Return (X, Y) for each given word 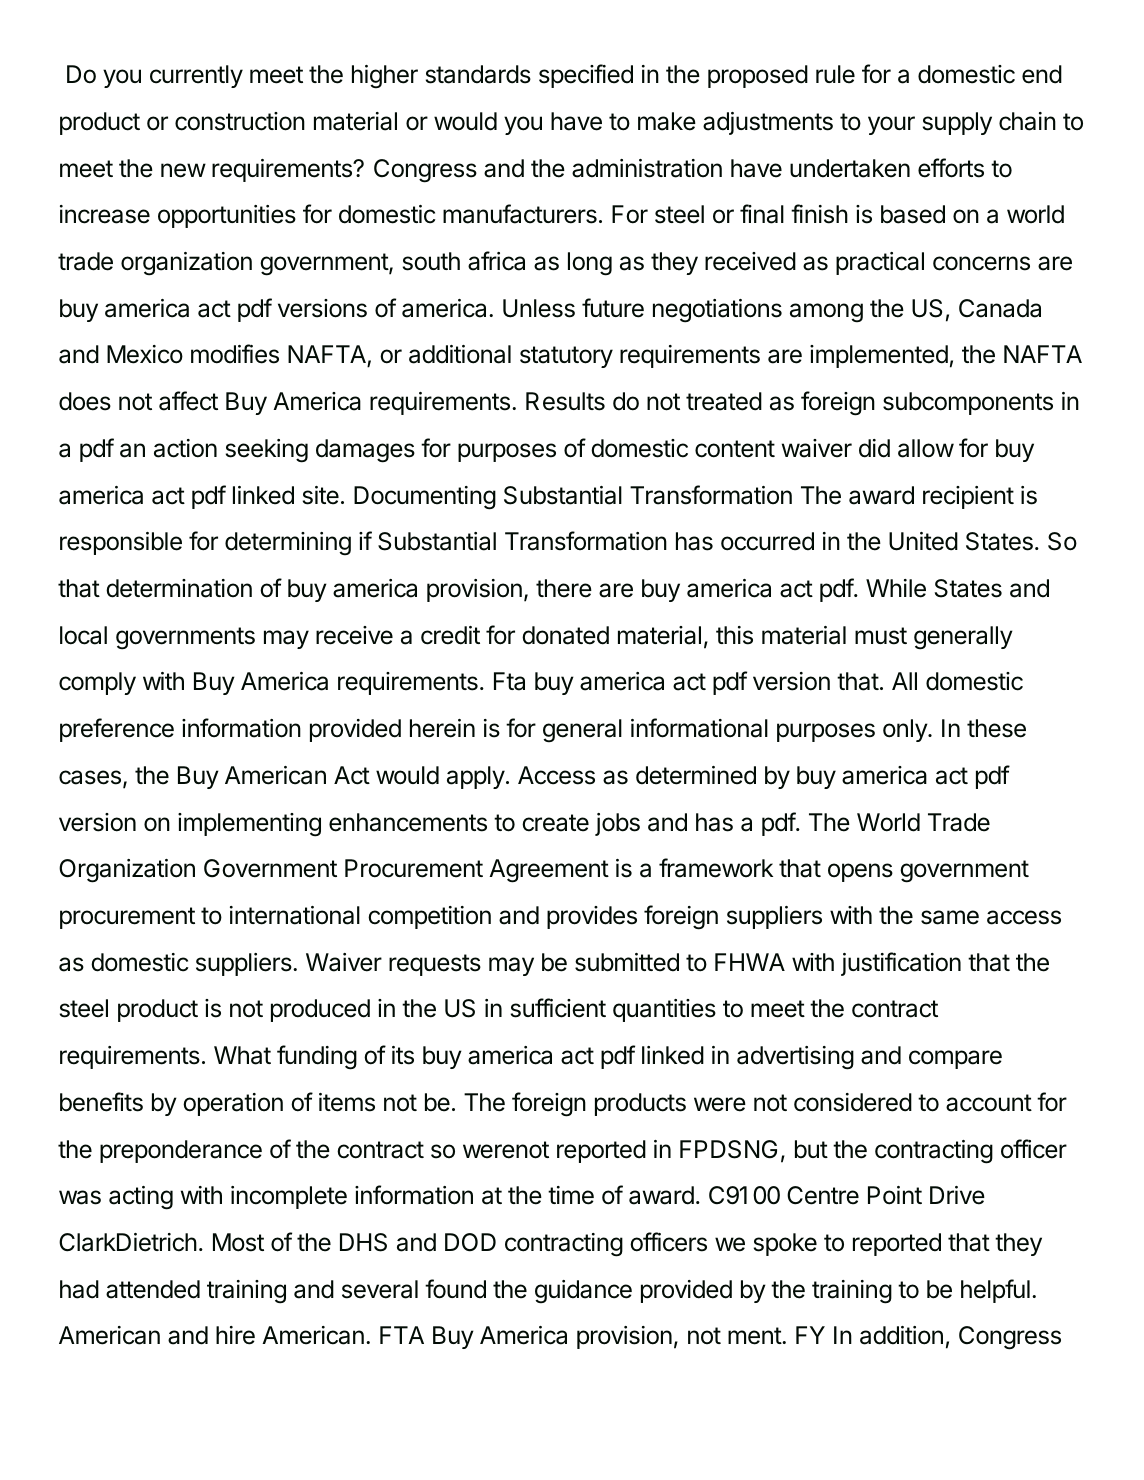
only (906, 730)
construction (240, 121)
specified (586, 76)
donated (565, 635)
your (891, 125)
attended (153, 1289)
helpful (995, 1291)
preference (117, 730)
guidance (583, 1292)
